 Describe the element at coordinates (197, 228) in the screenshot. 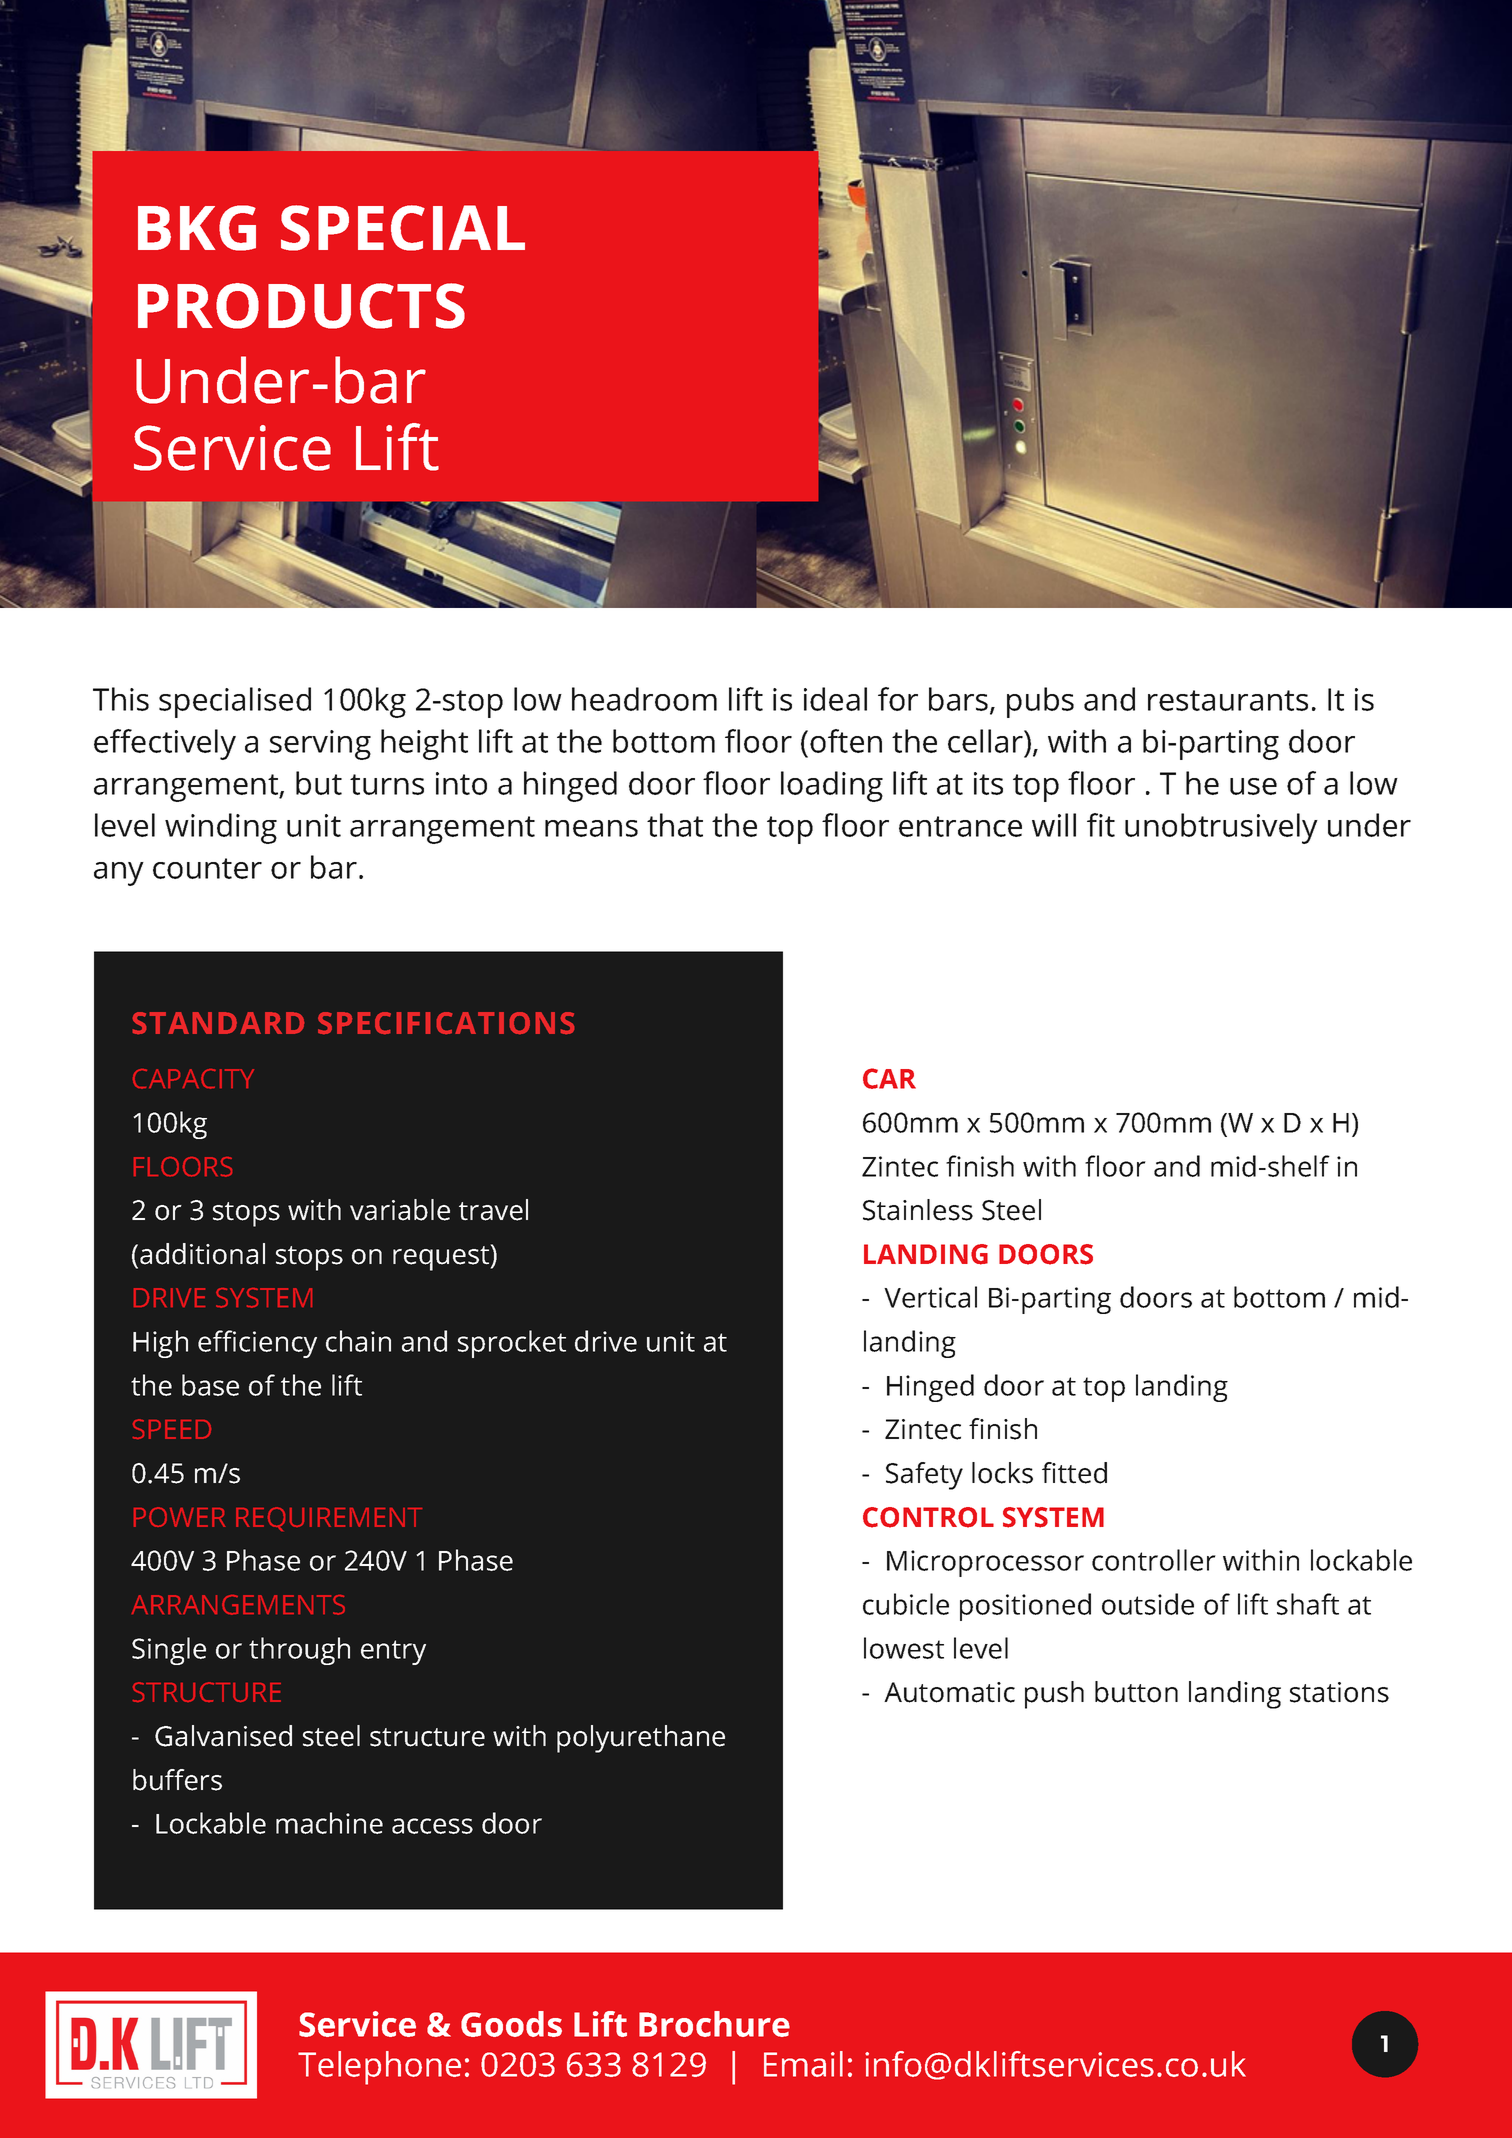

I see `BKG` at that location.
